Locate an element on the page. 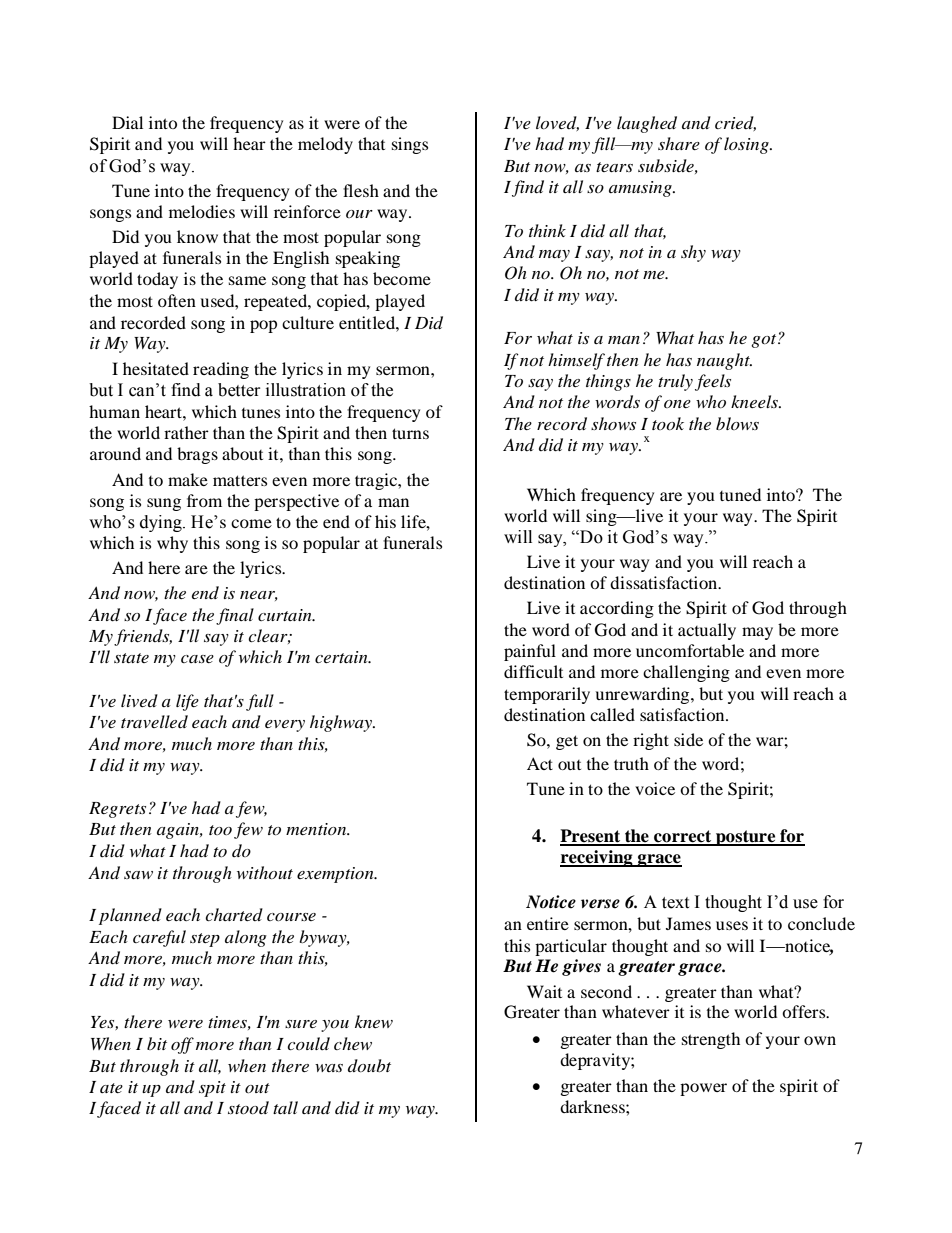  turns is located at coordinates (410, 433).
